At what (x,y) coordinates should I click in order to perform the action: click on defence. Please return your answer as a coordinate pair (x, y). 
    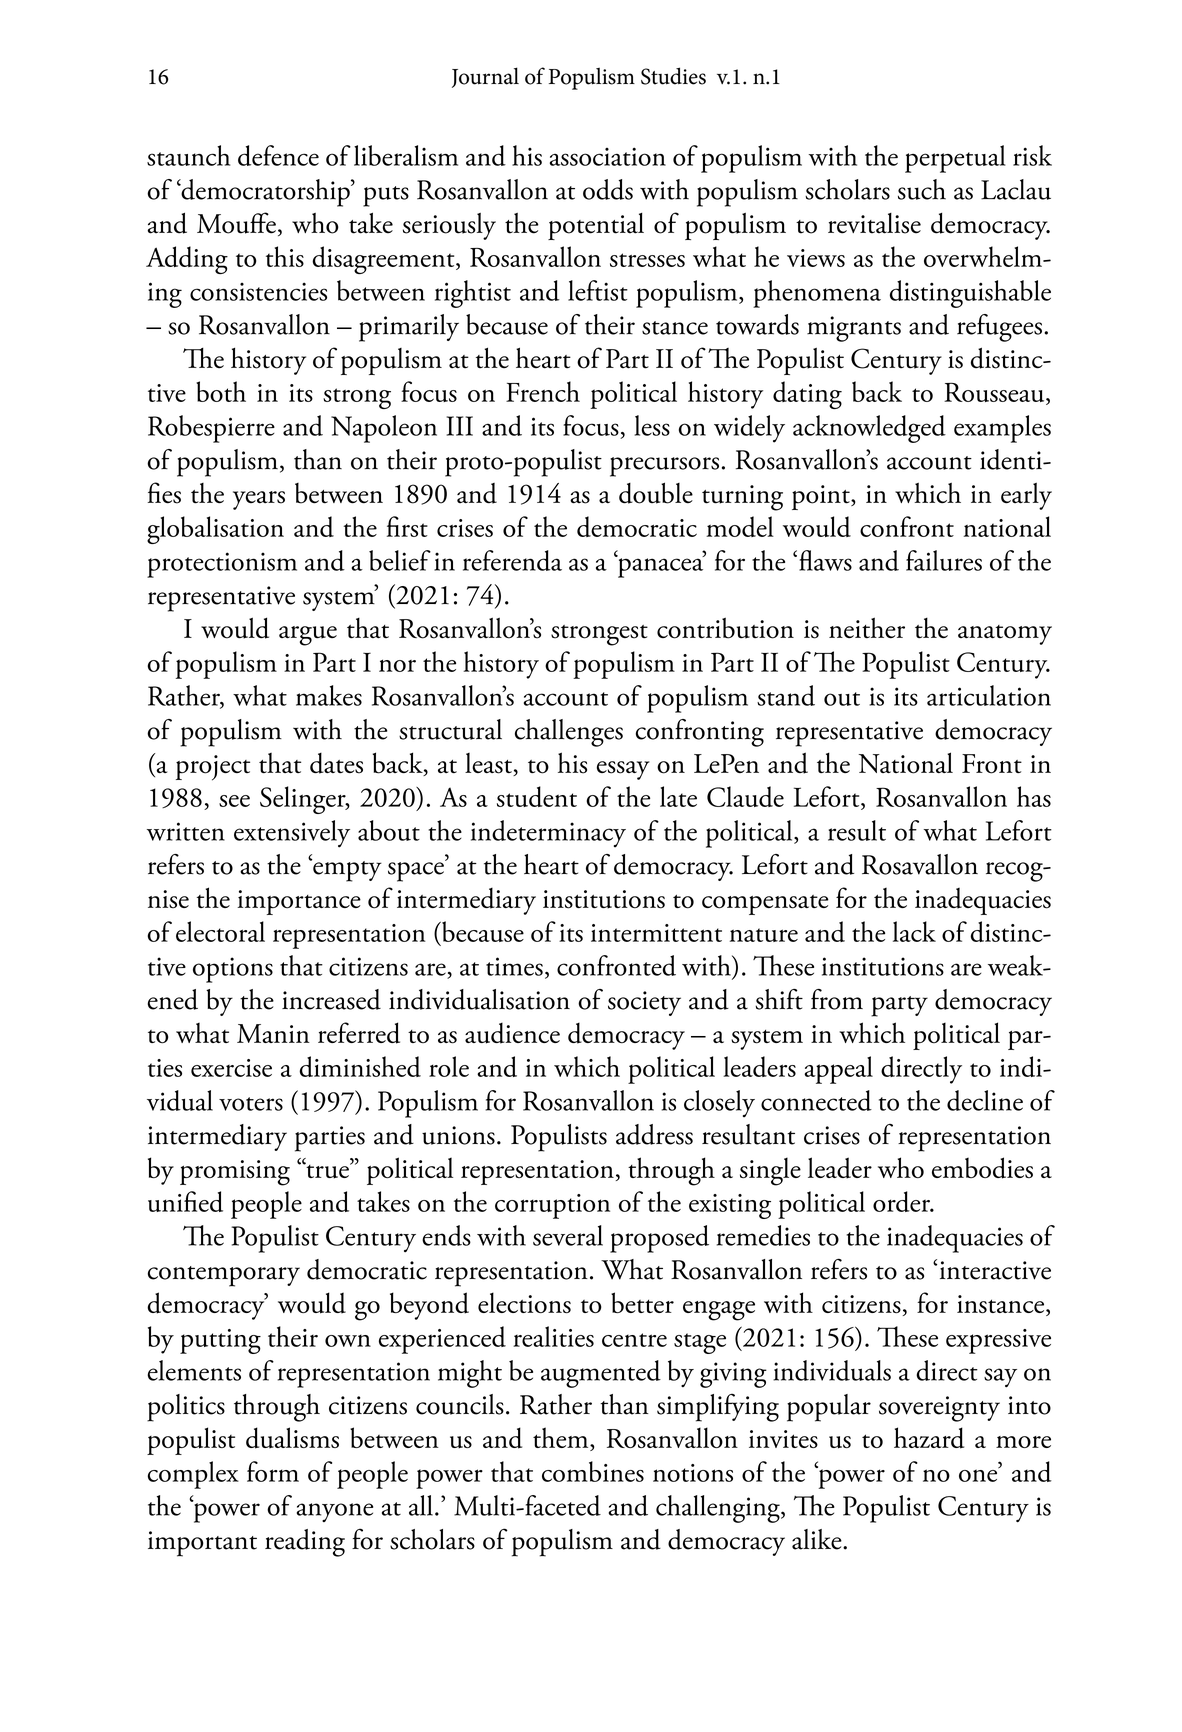
    Looking at the image, I should click on (278, 155).
